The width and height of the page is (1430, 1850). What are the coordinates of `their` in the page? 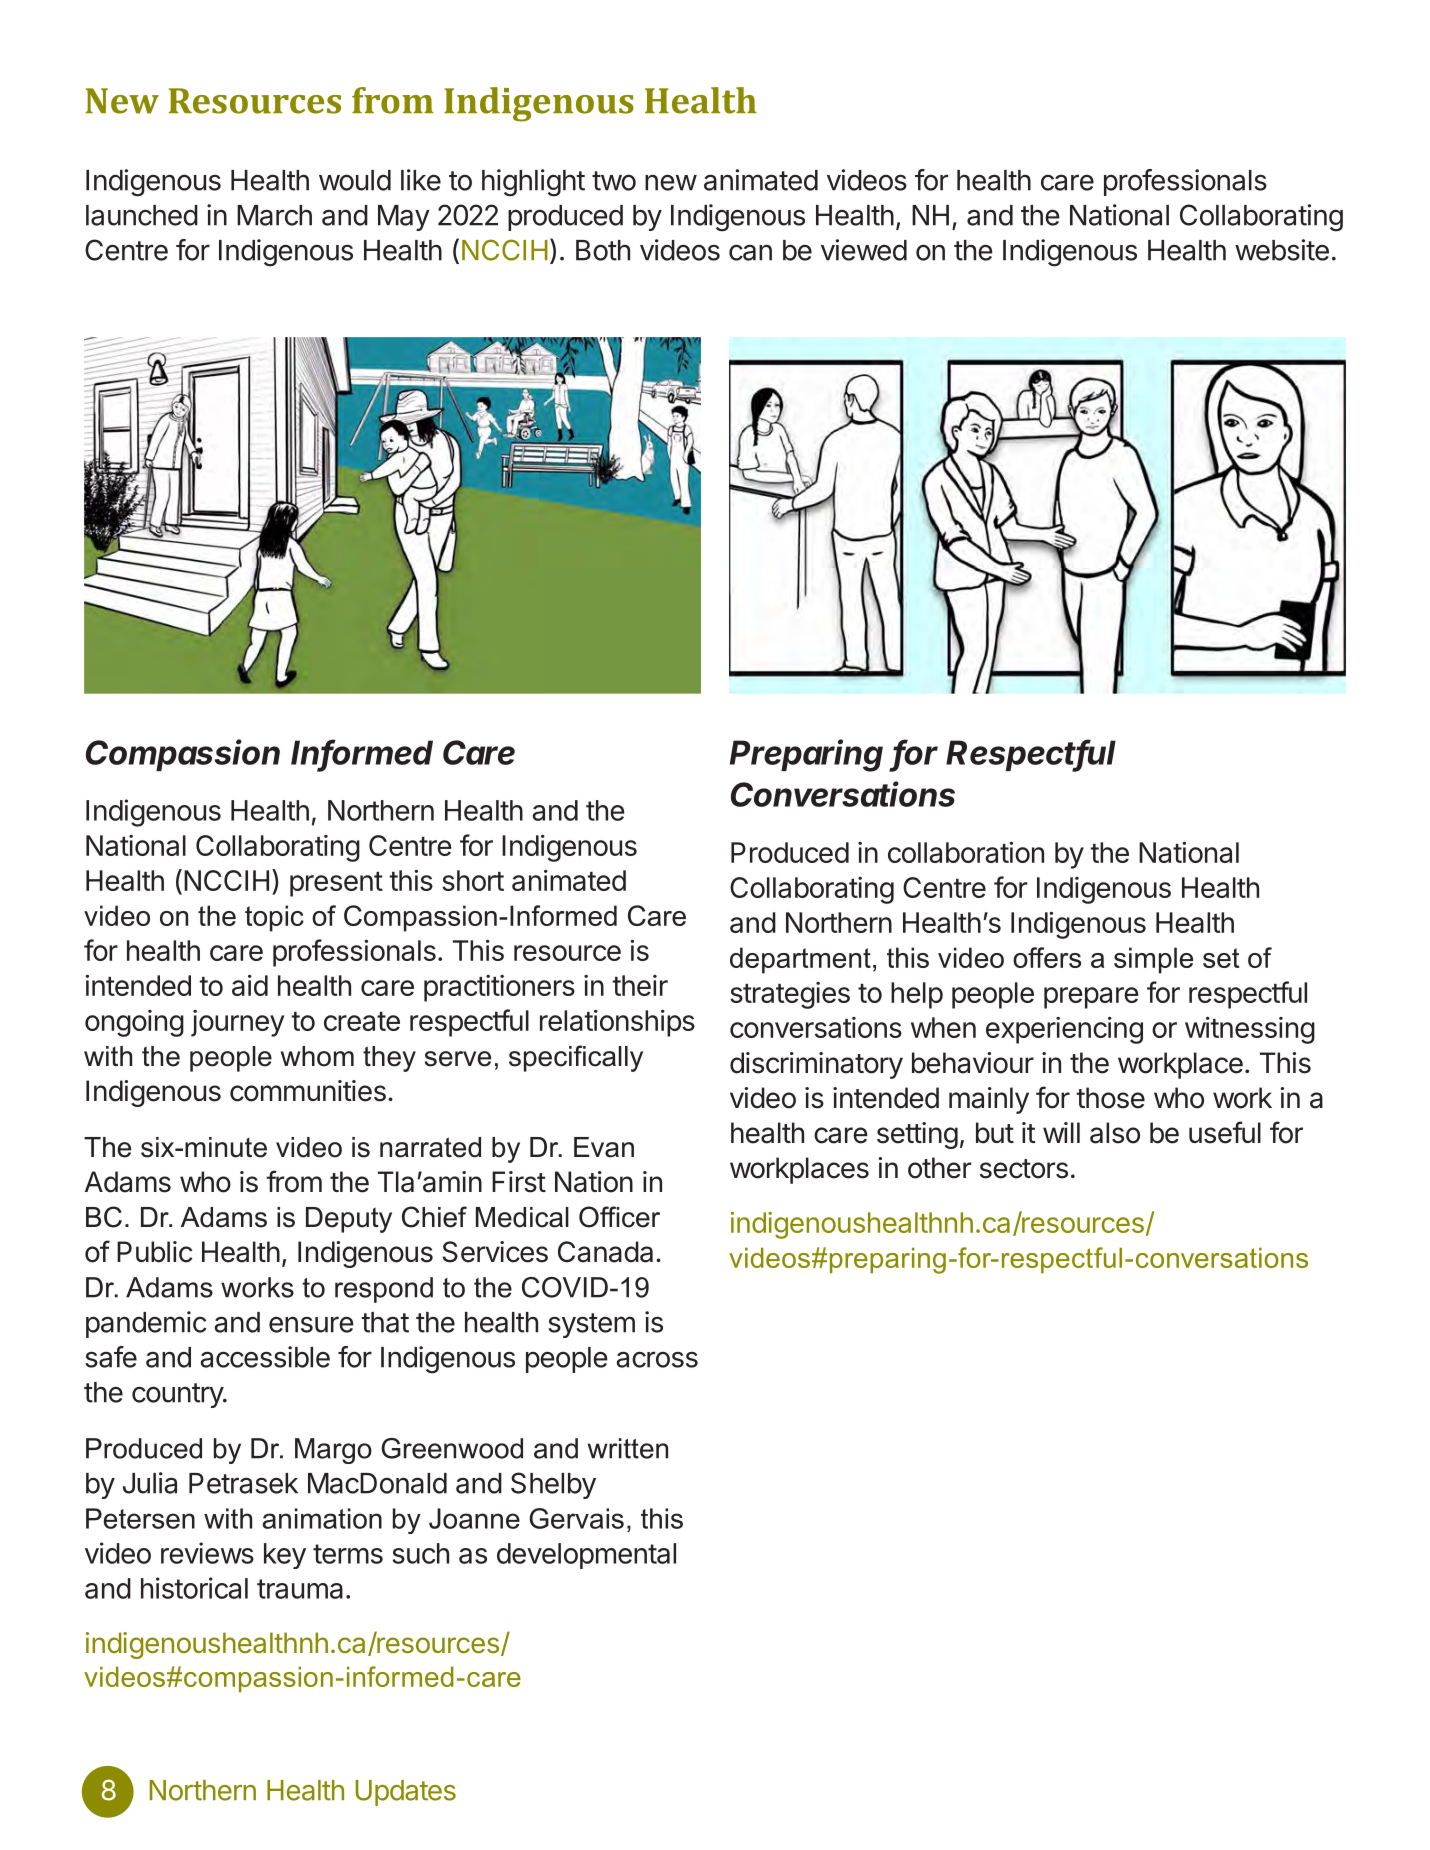 It's located at (640, 985).
